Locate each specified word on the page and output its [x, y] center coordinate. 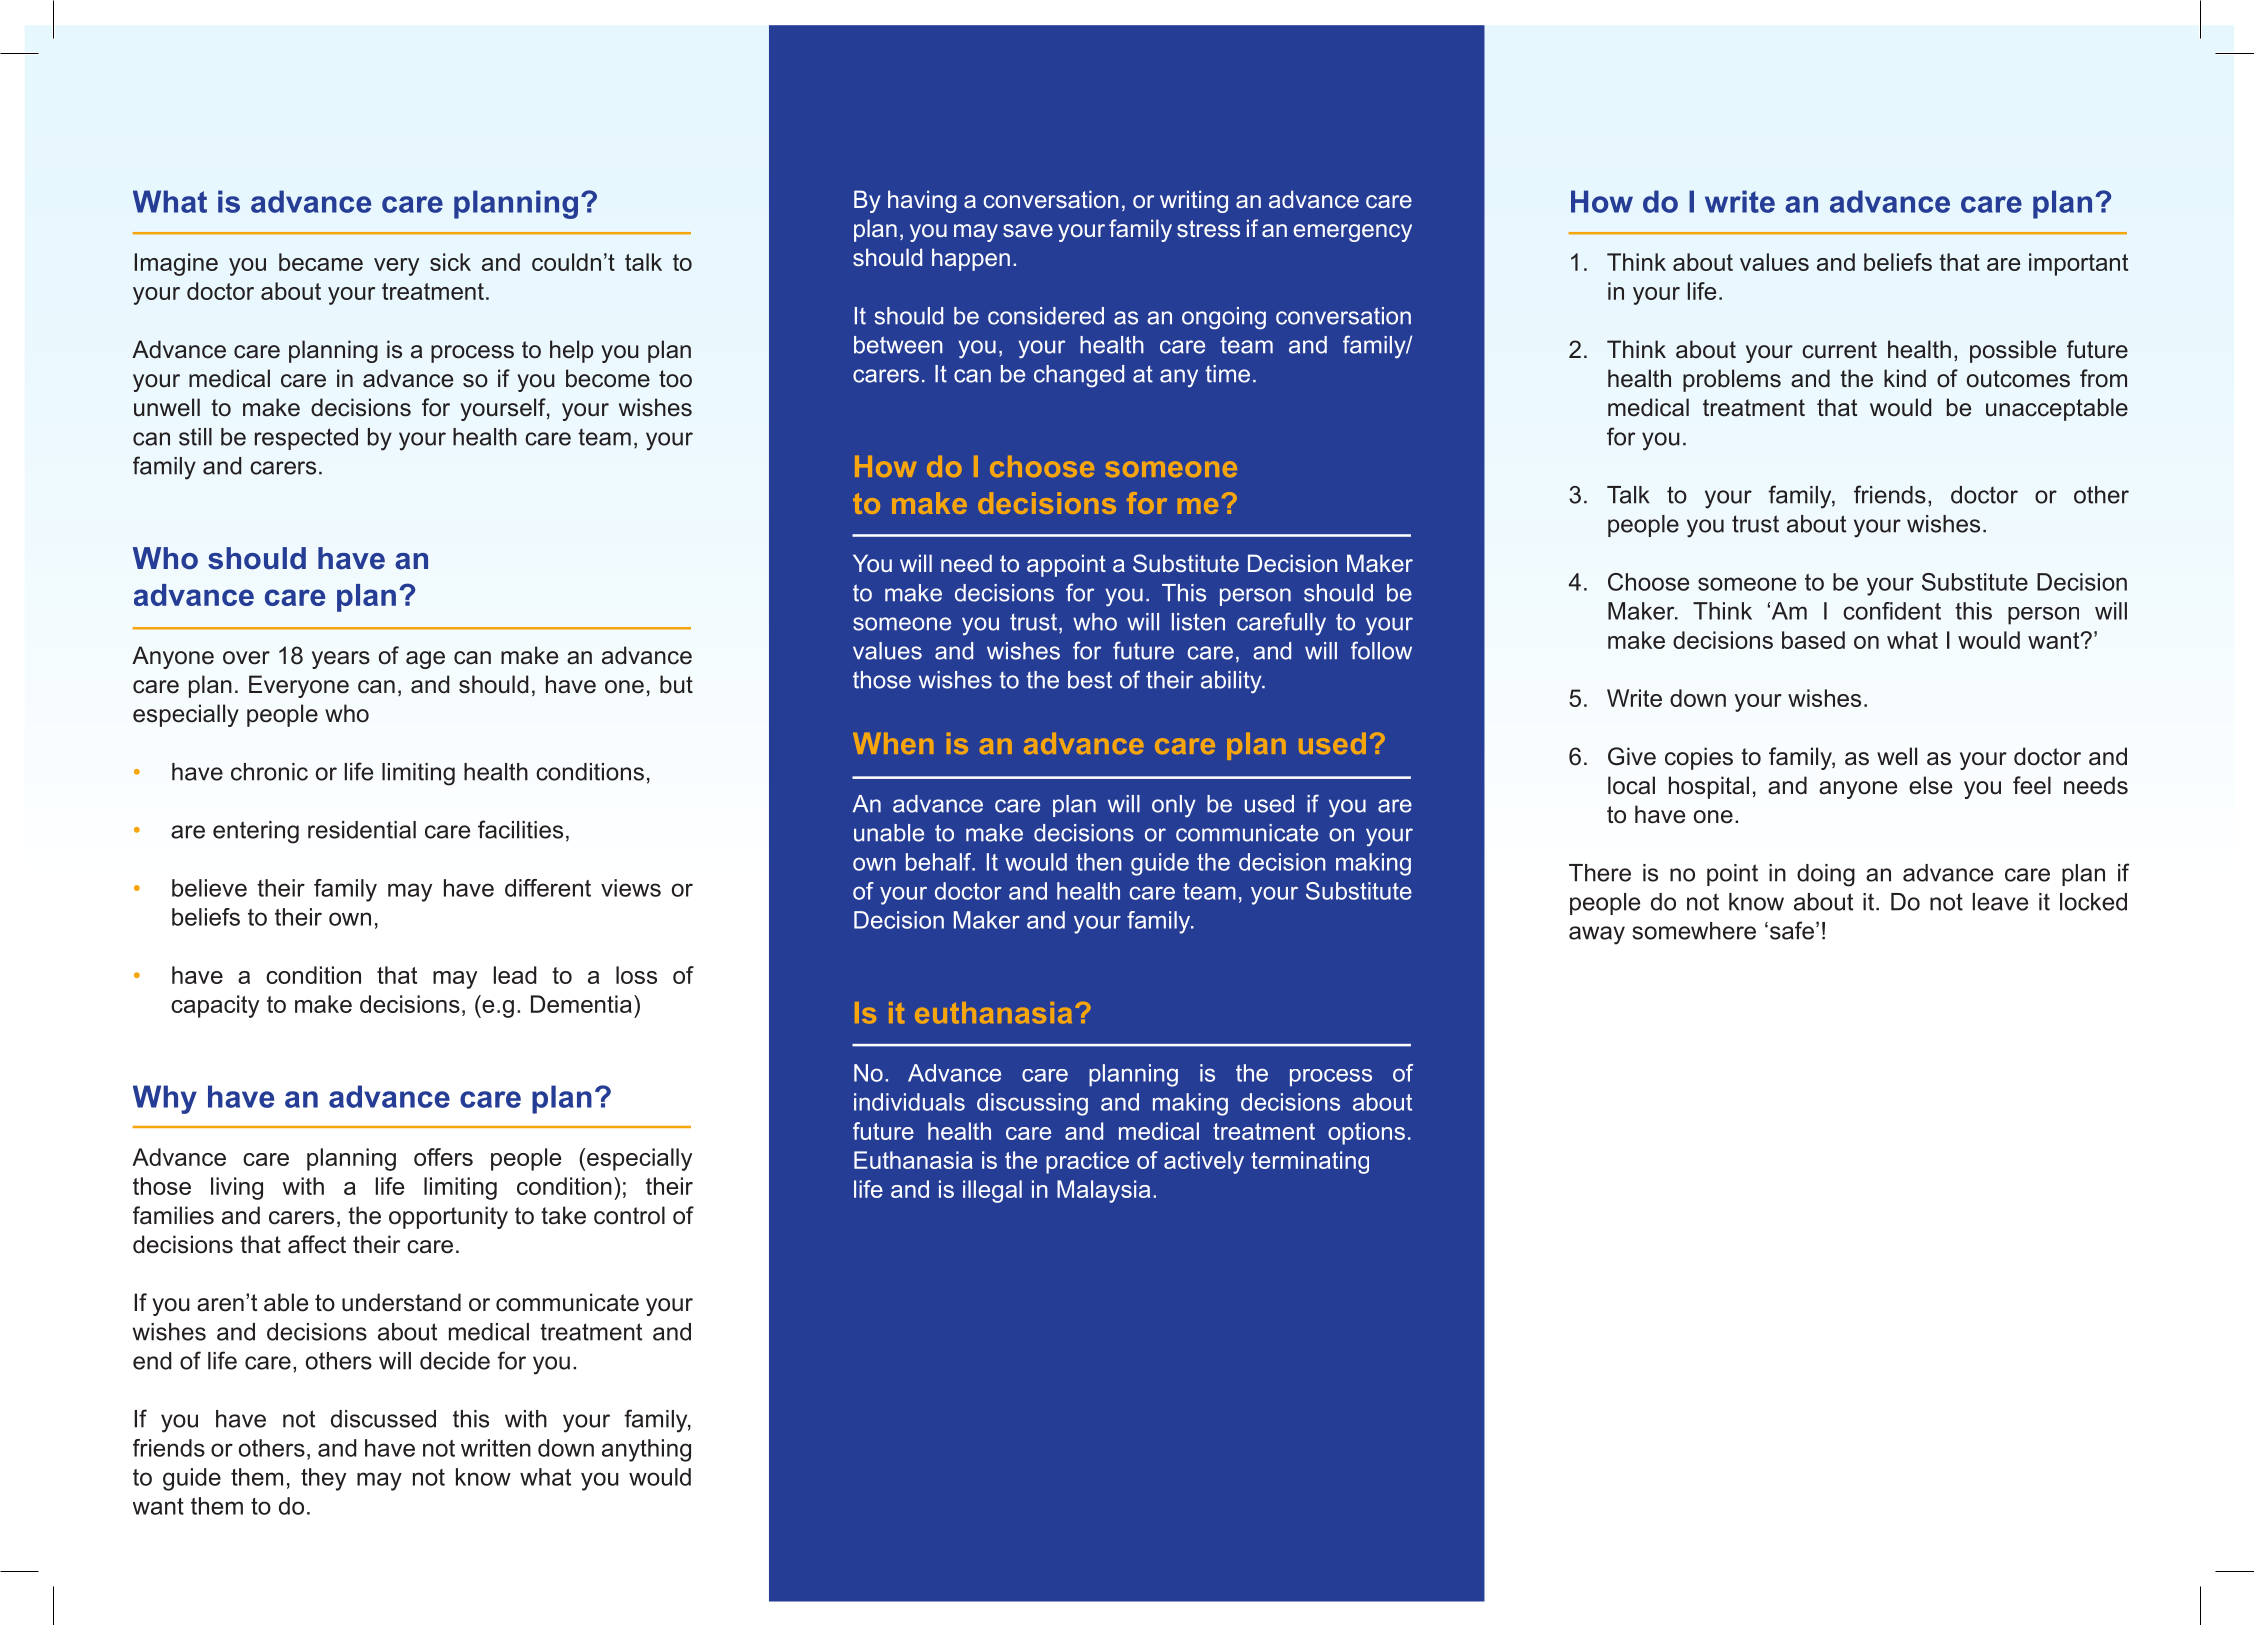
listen [1198, 622]
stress [1208, 228]
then [1099, 862]
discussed [383, 1419]
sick [450, 262]
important [2078, 264]
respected [306, 439]
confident [1892, 611]
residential [362, 830]
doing [1826, 875]
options [1366, 1133]
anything [646, 1450]
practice [1087, 1162]
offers [443, 1157]
